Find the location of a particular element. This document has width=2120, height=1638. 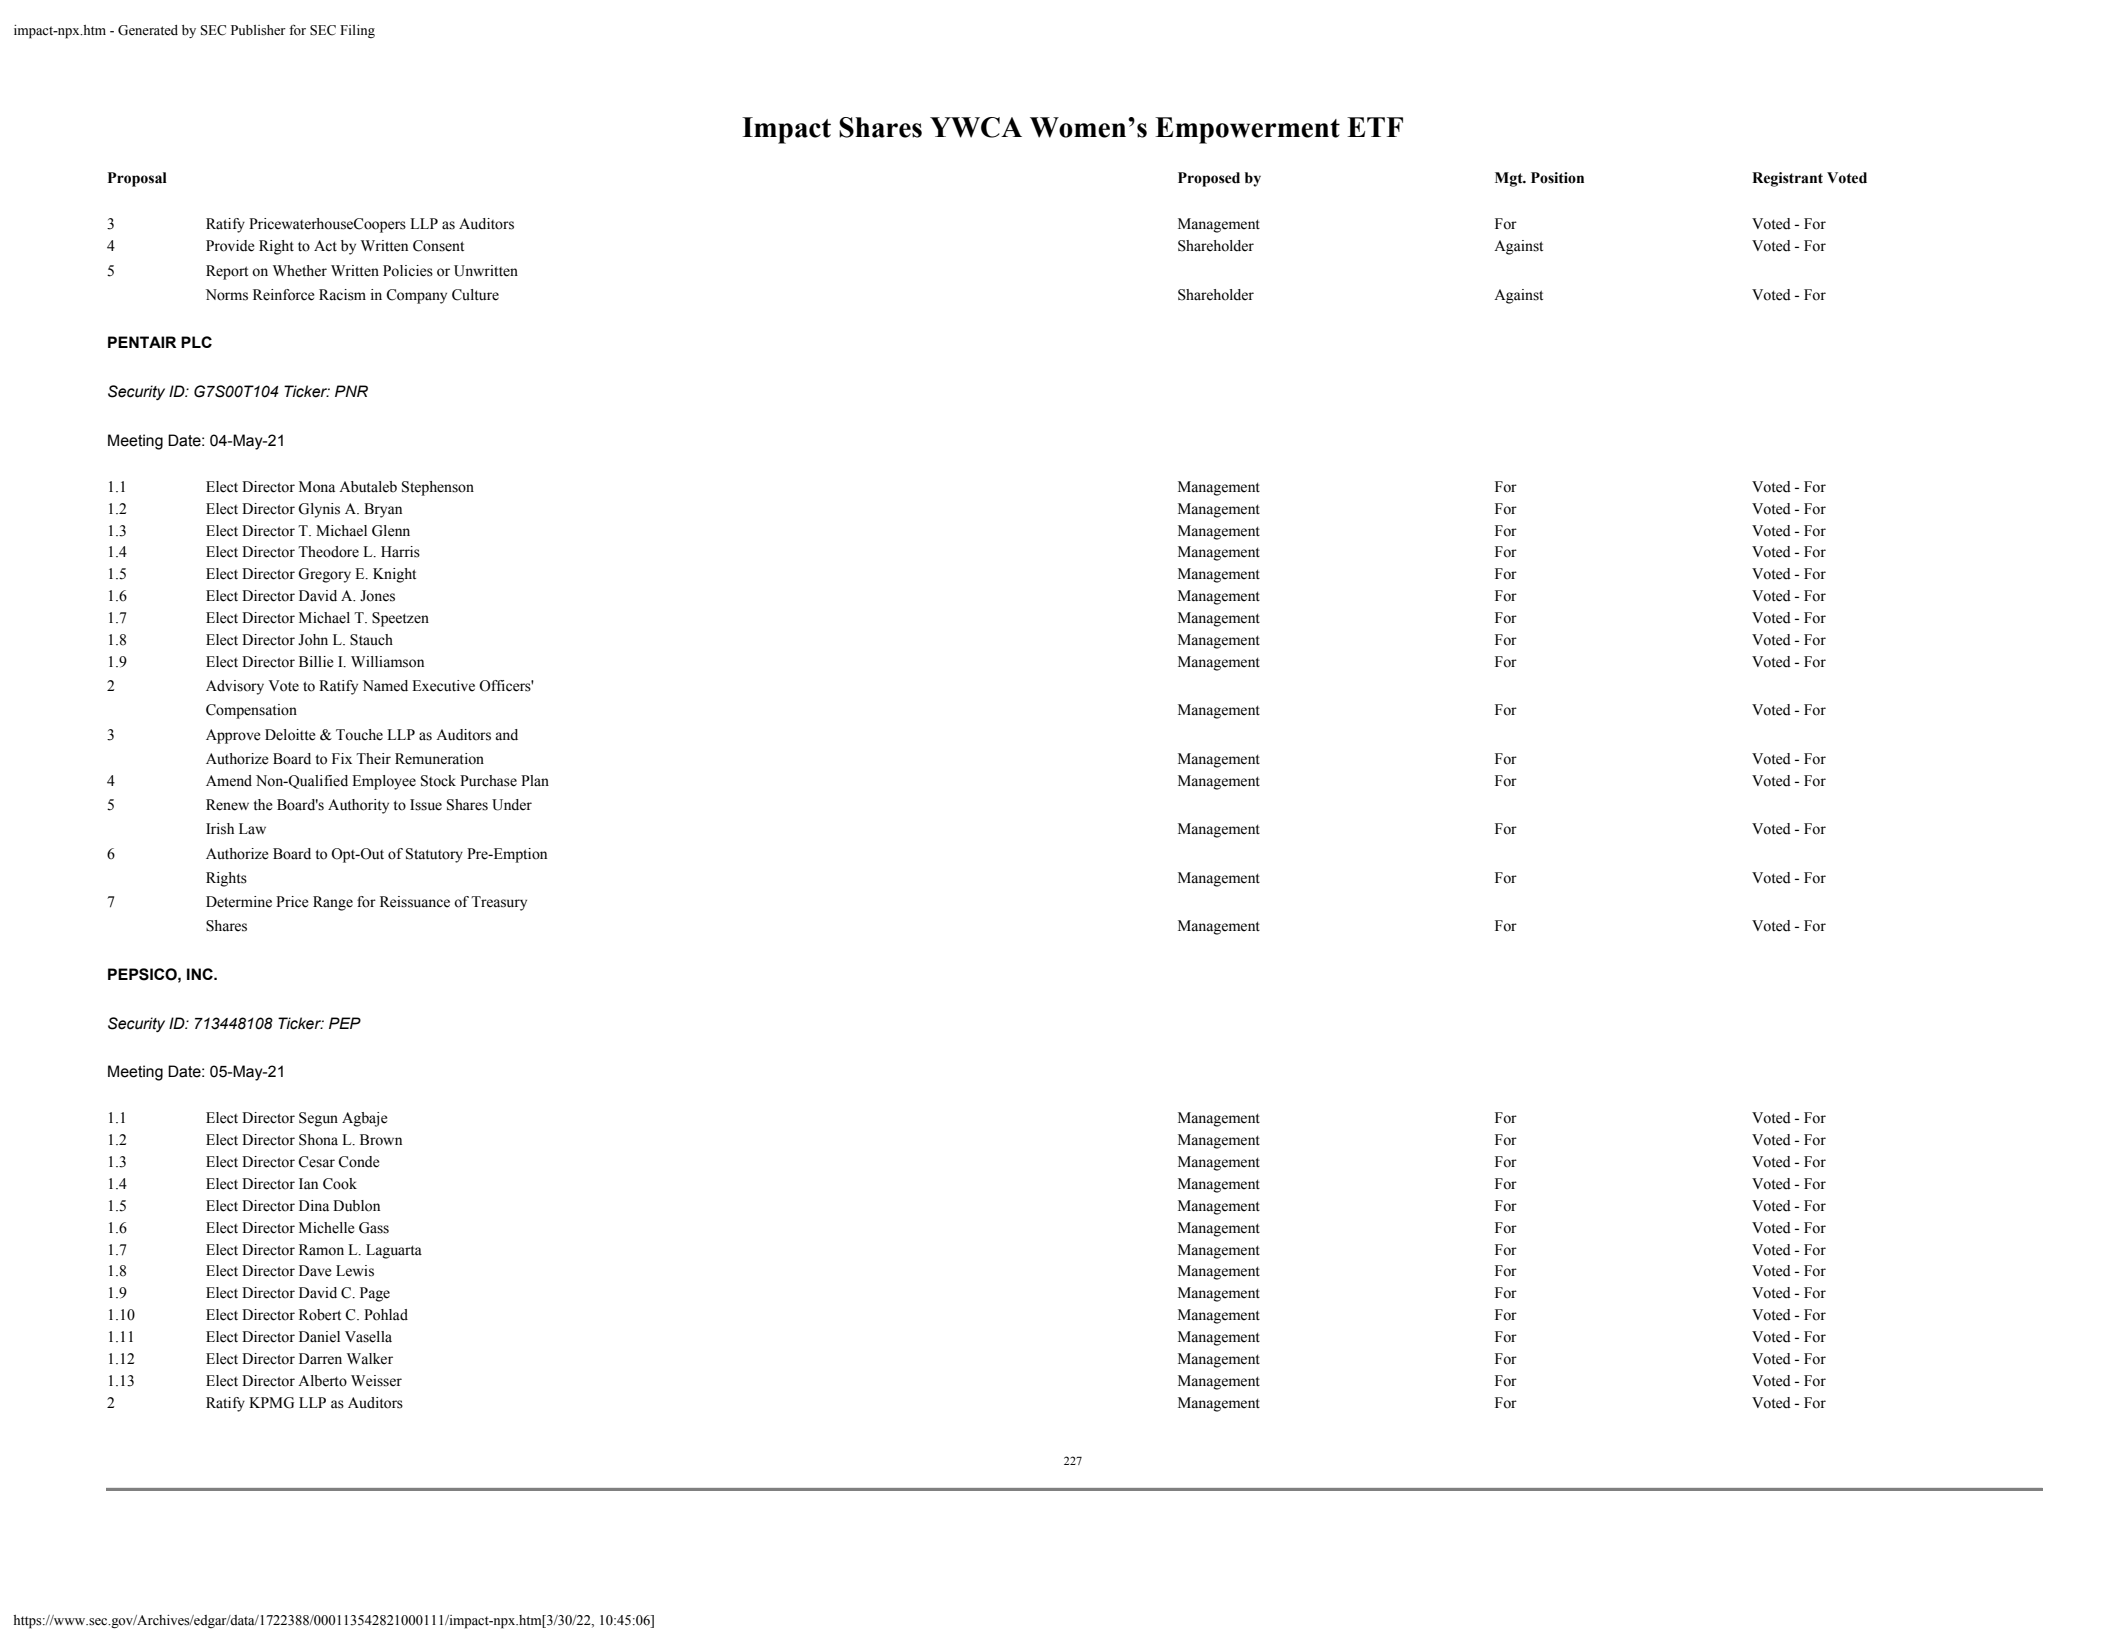

Mona is located at coordinates (317, 487).
